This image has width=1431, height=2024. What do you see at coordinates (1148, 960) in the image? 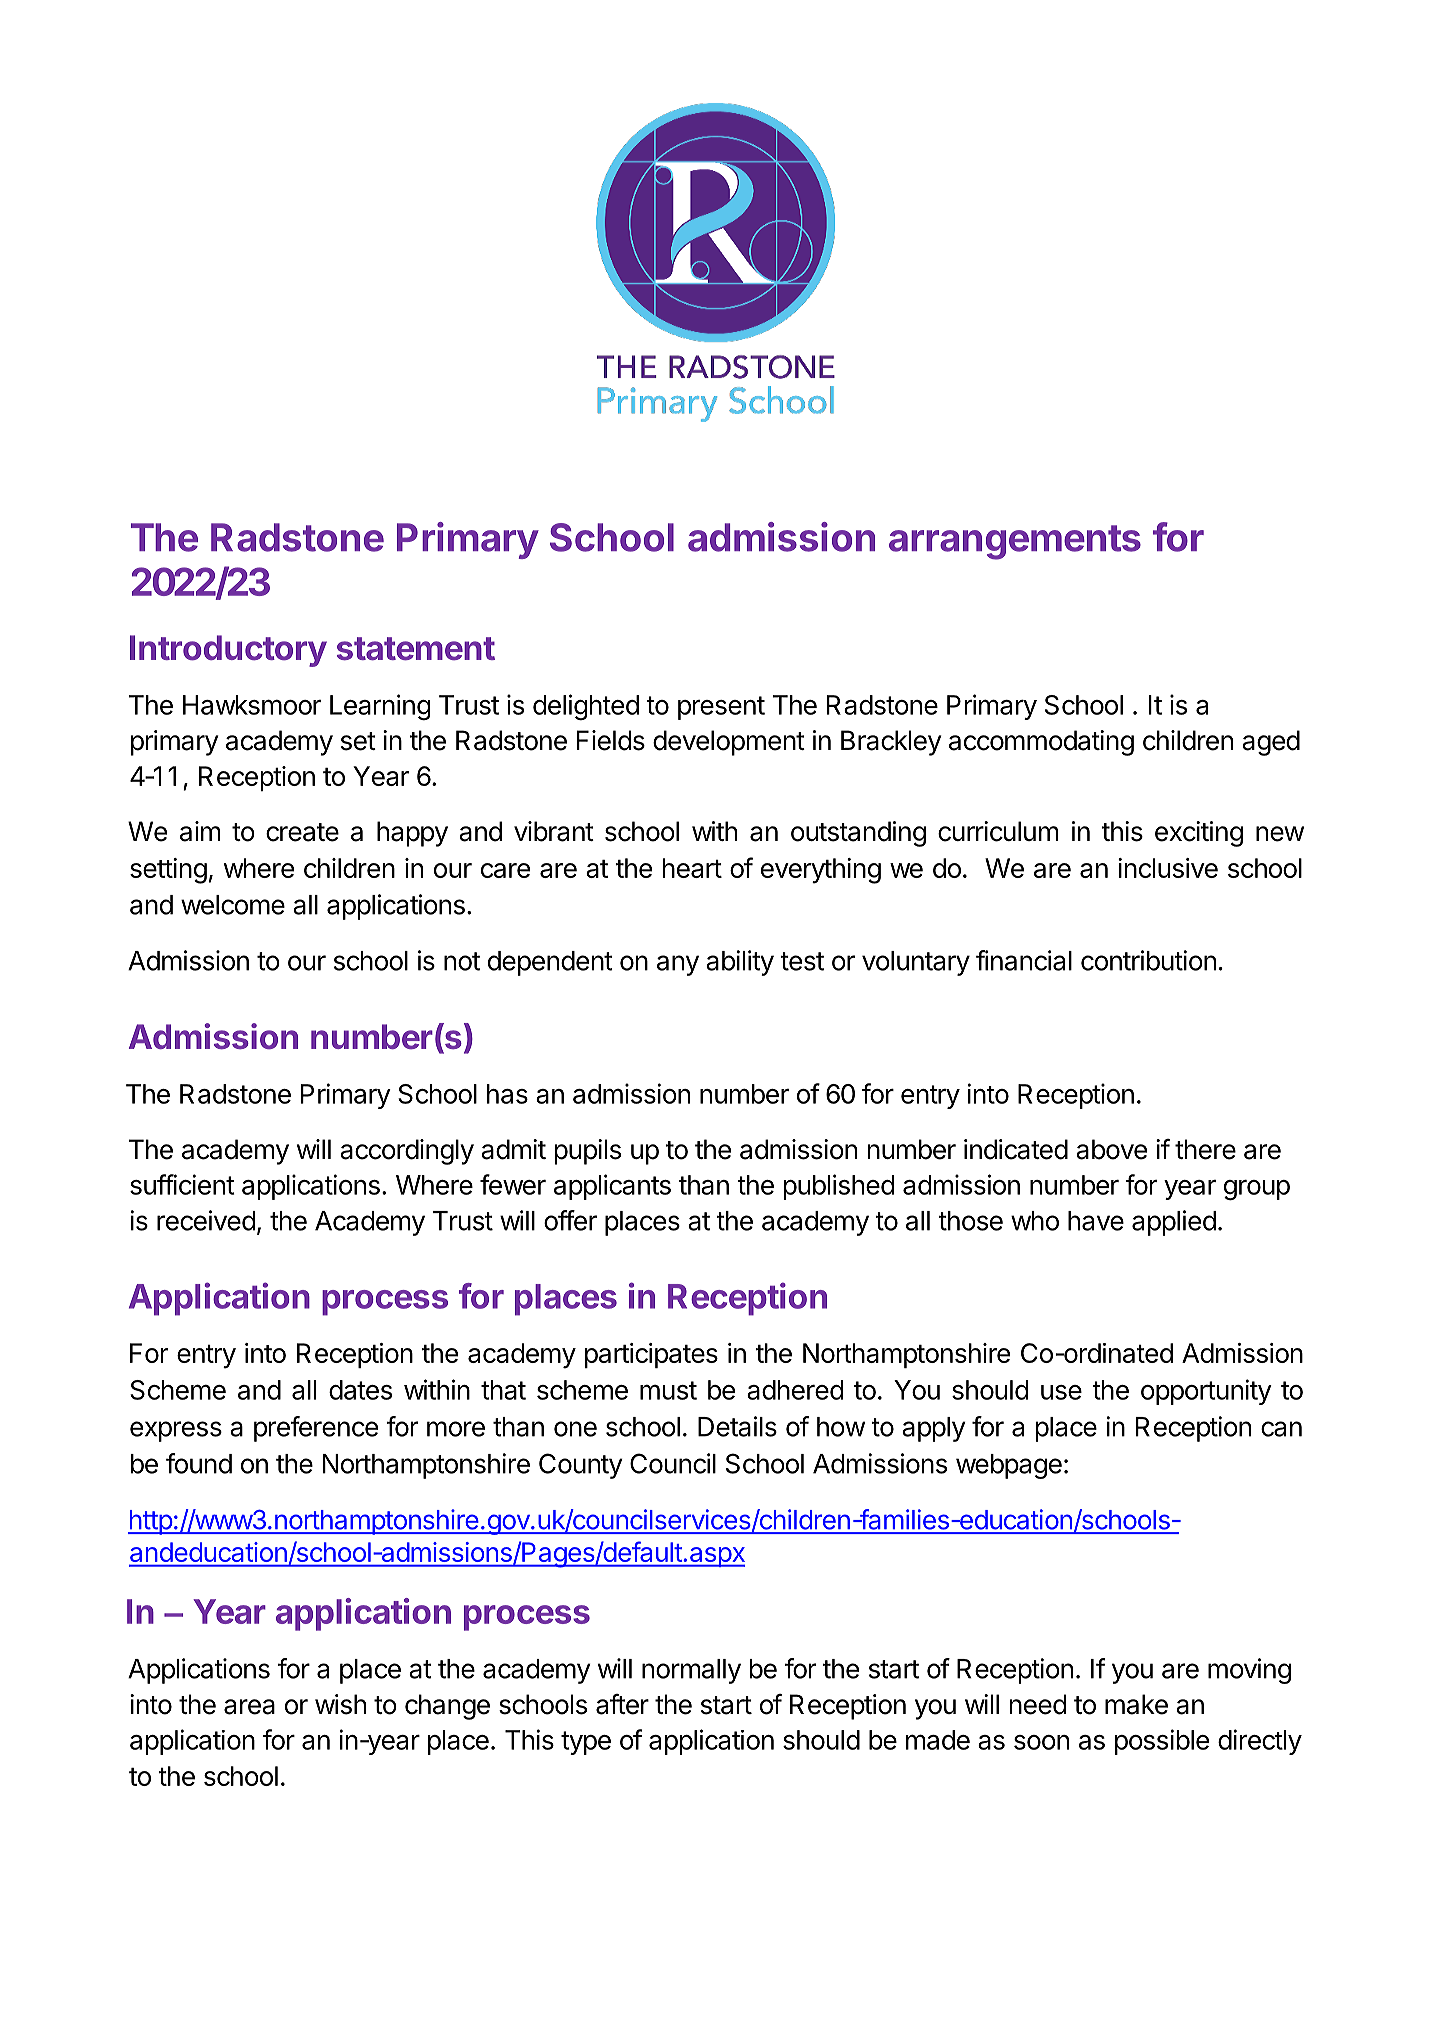
I see `contribution` at bounding box center [1148, 960].
